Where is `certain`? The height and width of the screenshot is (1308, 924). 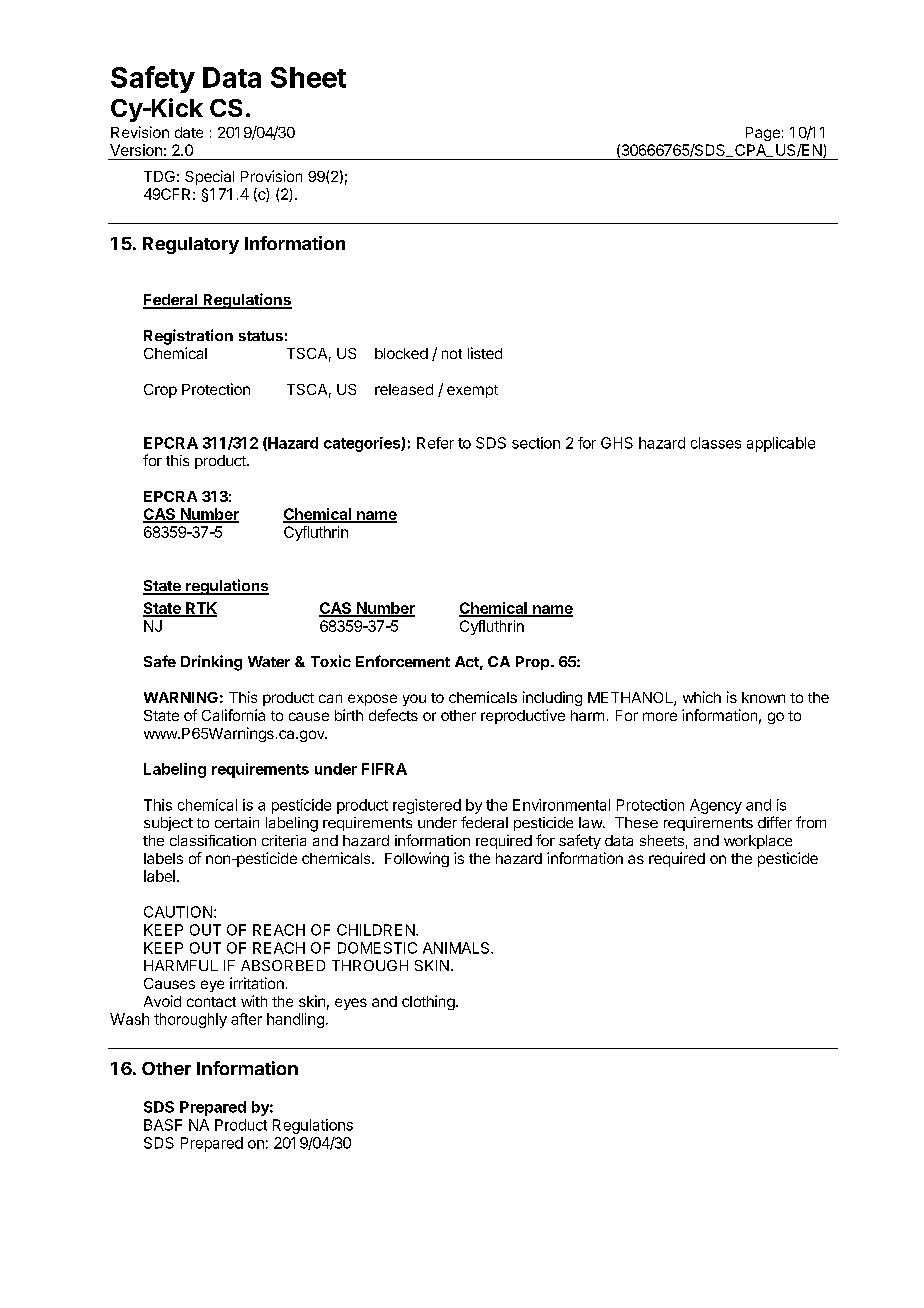
certain is located at coordinates (237, 822).
